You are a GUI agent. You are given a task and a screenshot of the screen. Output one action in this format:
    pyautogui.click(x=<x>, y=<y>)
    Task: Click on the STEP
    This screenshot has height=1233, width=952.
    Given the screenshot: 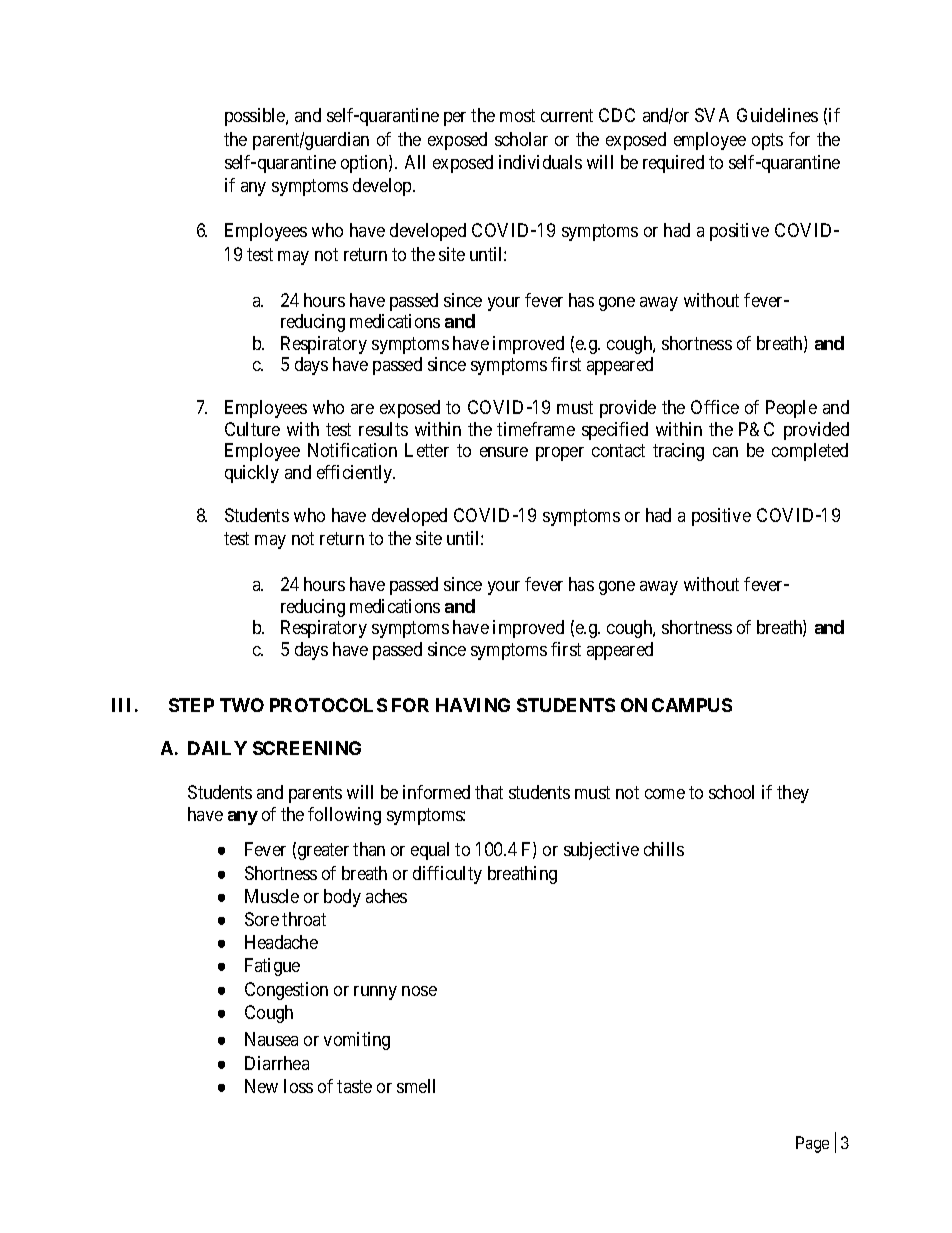 What is the action you would take?
    pyautogui.click(x=191, y=705)
